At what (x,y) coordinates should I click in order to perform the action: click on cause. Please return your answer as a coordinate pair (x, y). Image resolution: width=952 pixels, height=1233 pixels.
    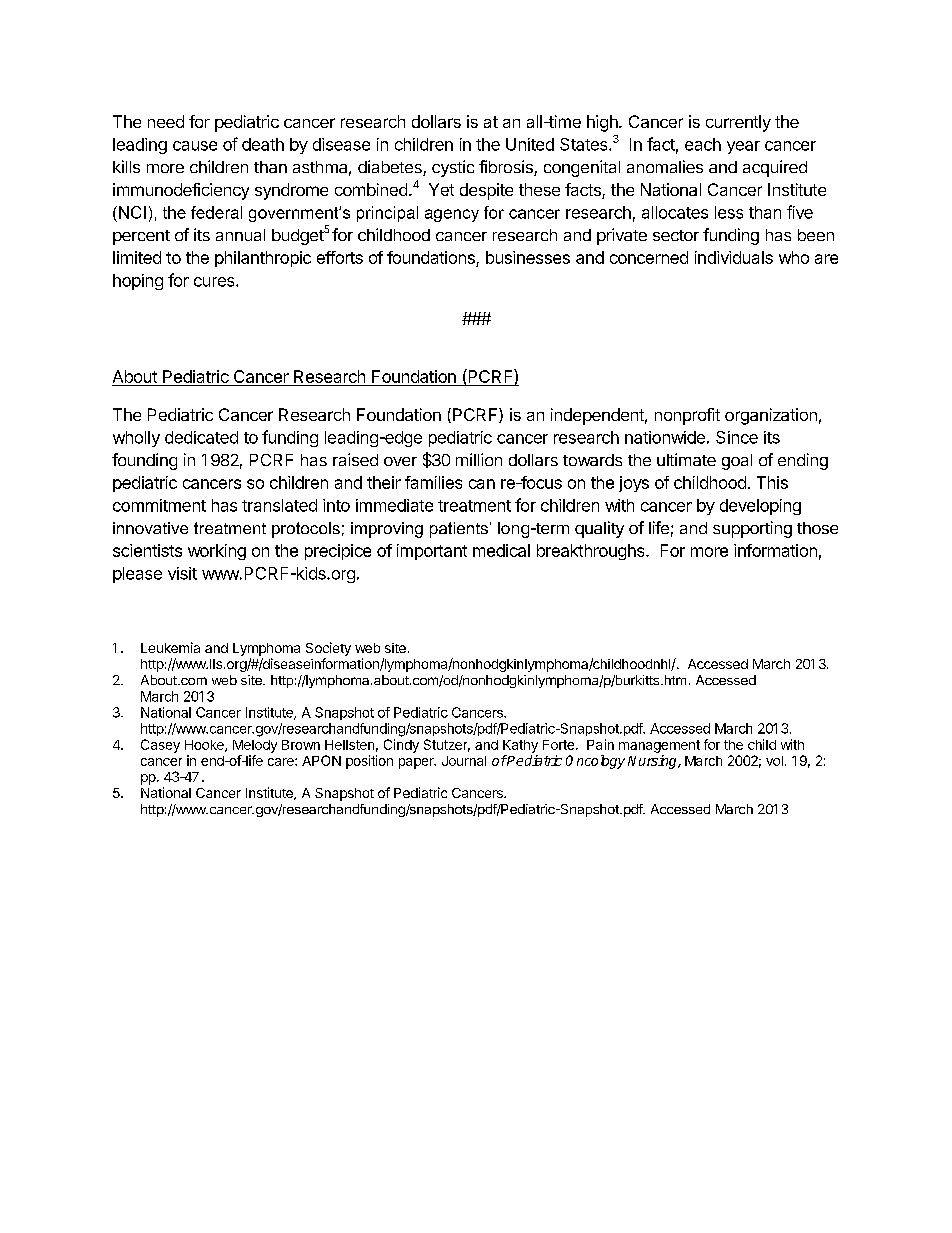
    Looking at the image, I should click on (195, 146).
